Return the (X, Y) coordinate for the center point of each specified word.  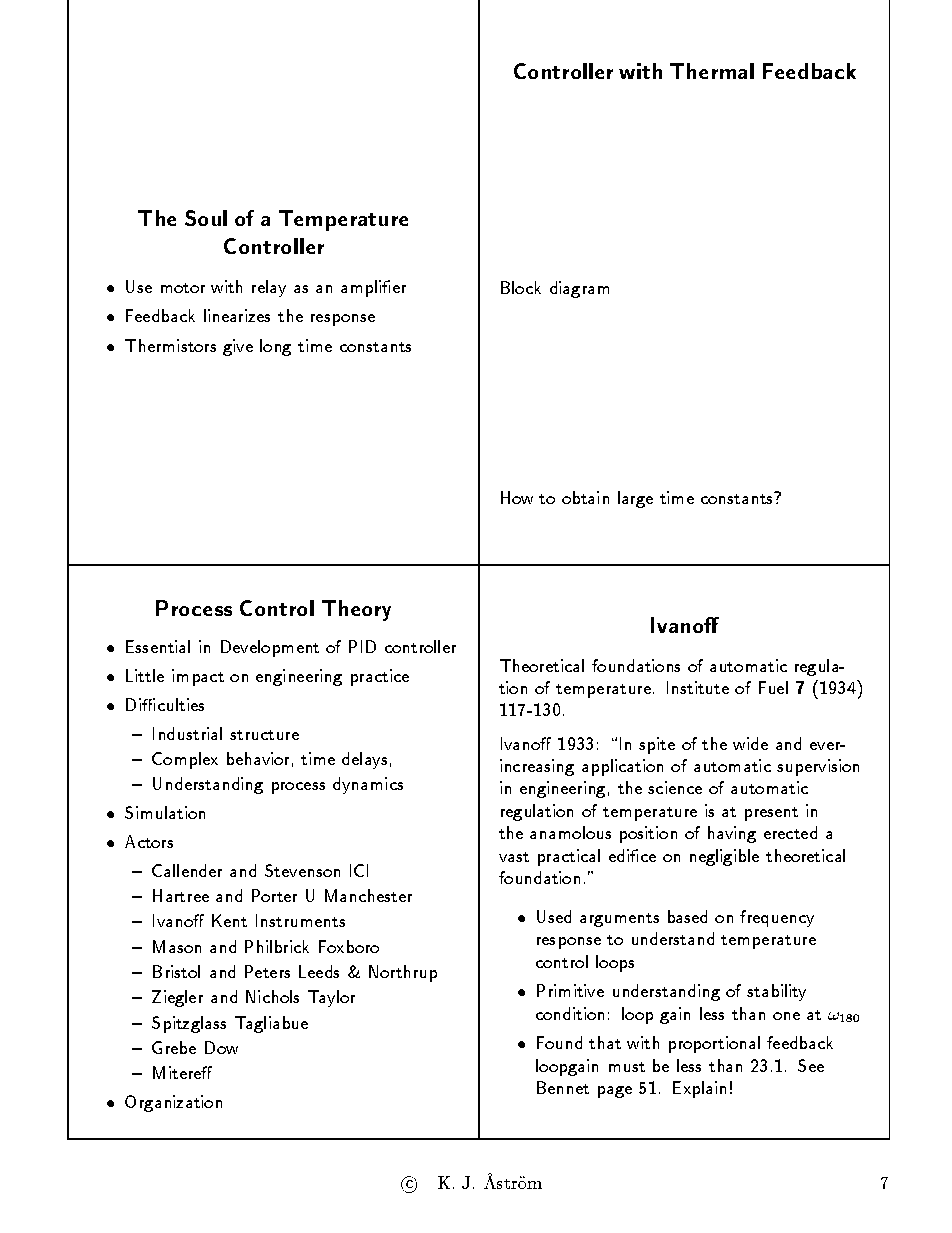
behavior (258, 758)
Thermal (712, 71)
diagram (579, 289)
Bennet (563, 1087)
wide (750, 743)
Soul (206, 218)
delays (364, 760)
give (238, 347)
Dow (221, 1047)
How (517, 497)
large (635, 499)
